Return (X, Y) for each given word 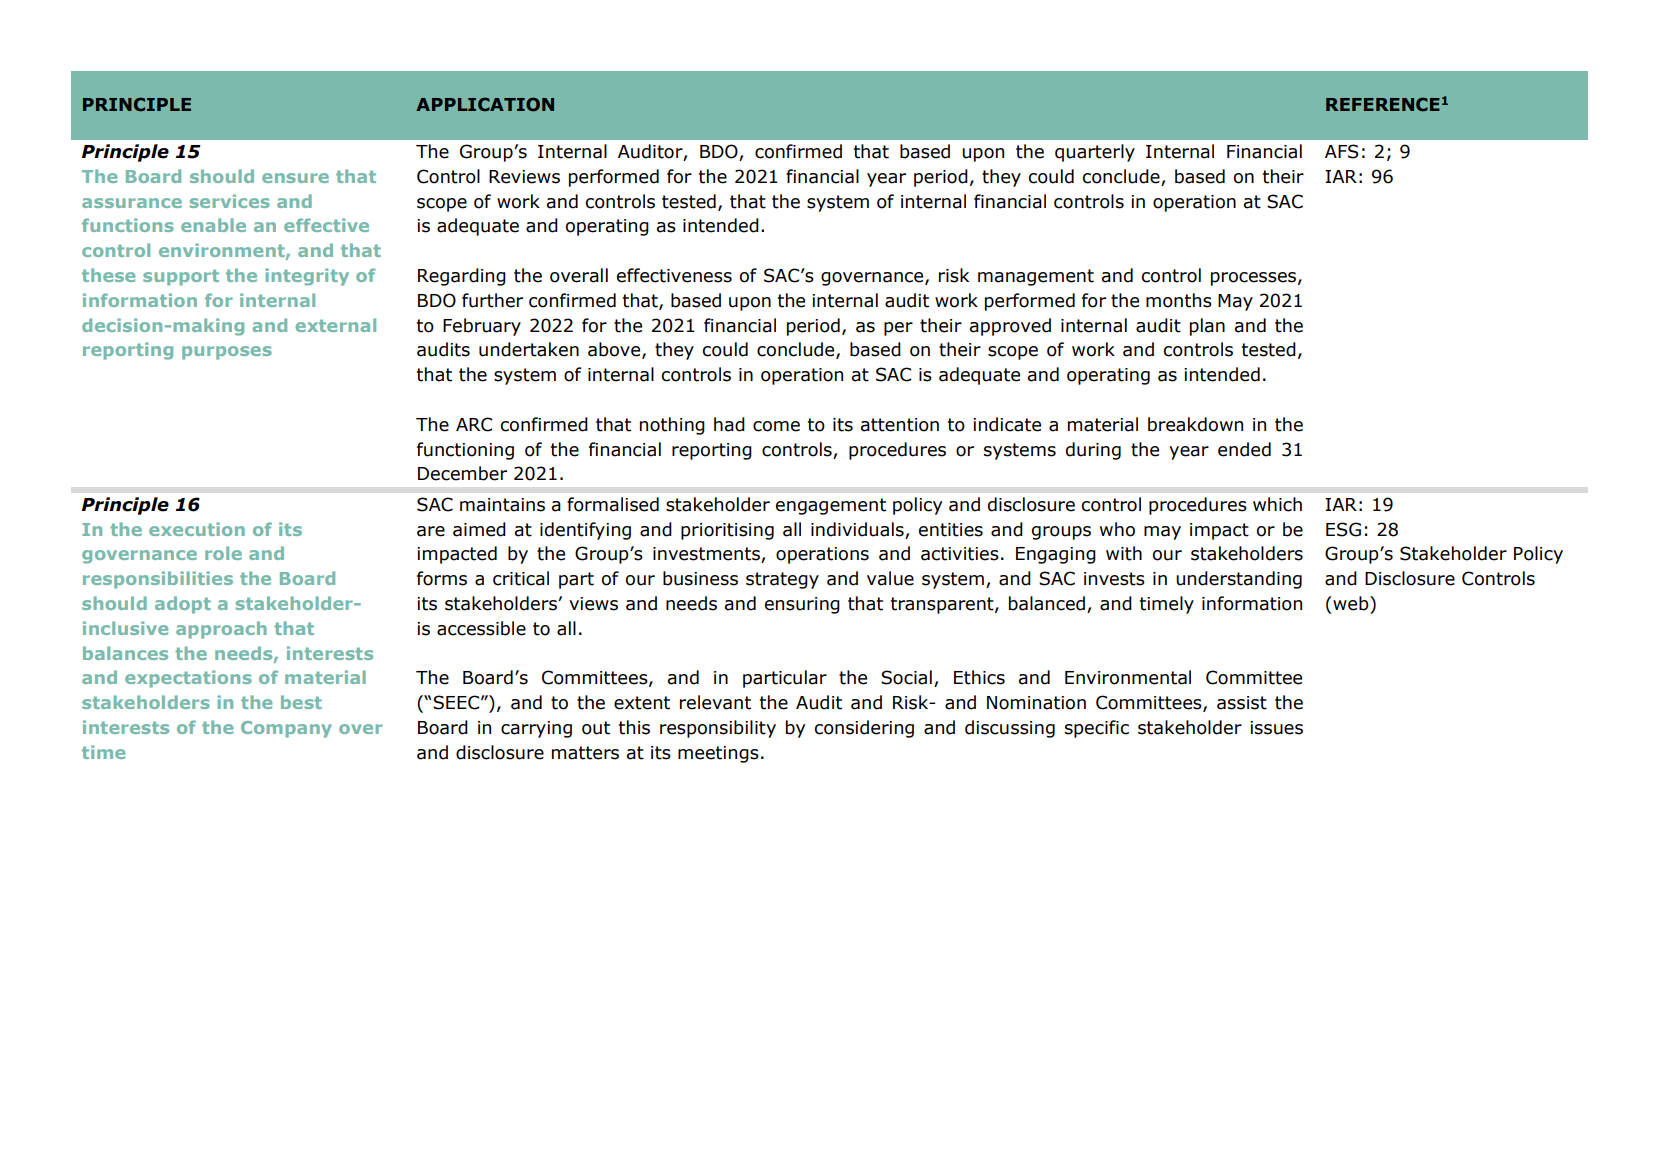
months (1179, 300)
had (729, 424)
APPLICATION (485, 104)
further (492, 300)
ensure (295, 178)
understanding (1239, 580)
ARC (474, 424)
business (700, 578)
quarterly (1095, 153)
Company (286, 729)
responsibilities (158, 580)
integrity (307, 277)
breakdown (1195, 424)
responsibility (718, 729)
